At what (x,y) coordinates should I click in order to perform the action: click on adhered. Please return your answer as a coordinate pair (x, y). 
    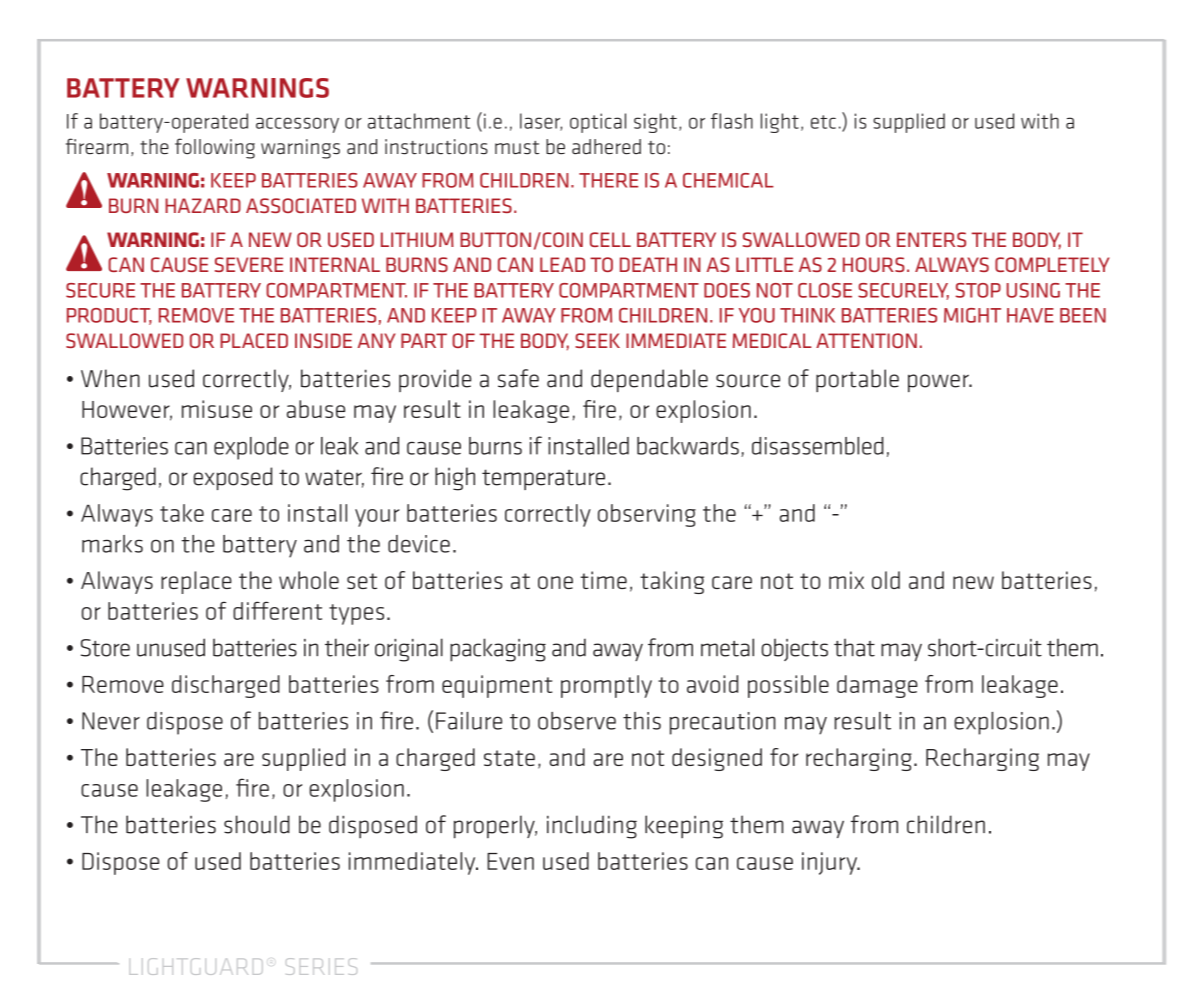
    Looking at the image, I should click on (606, 147).
